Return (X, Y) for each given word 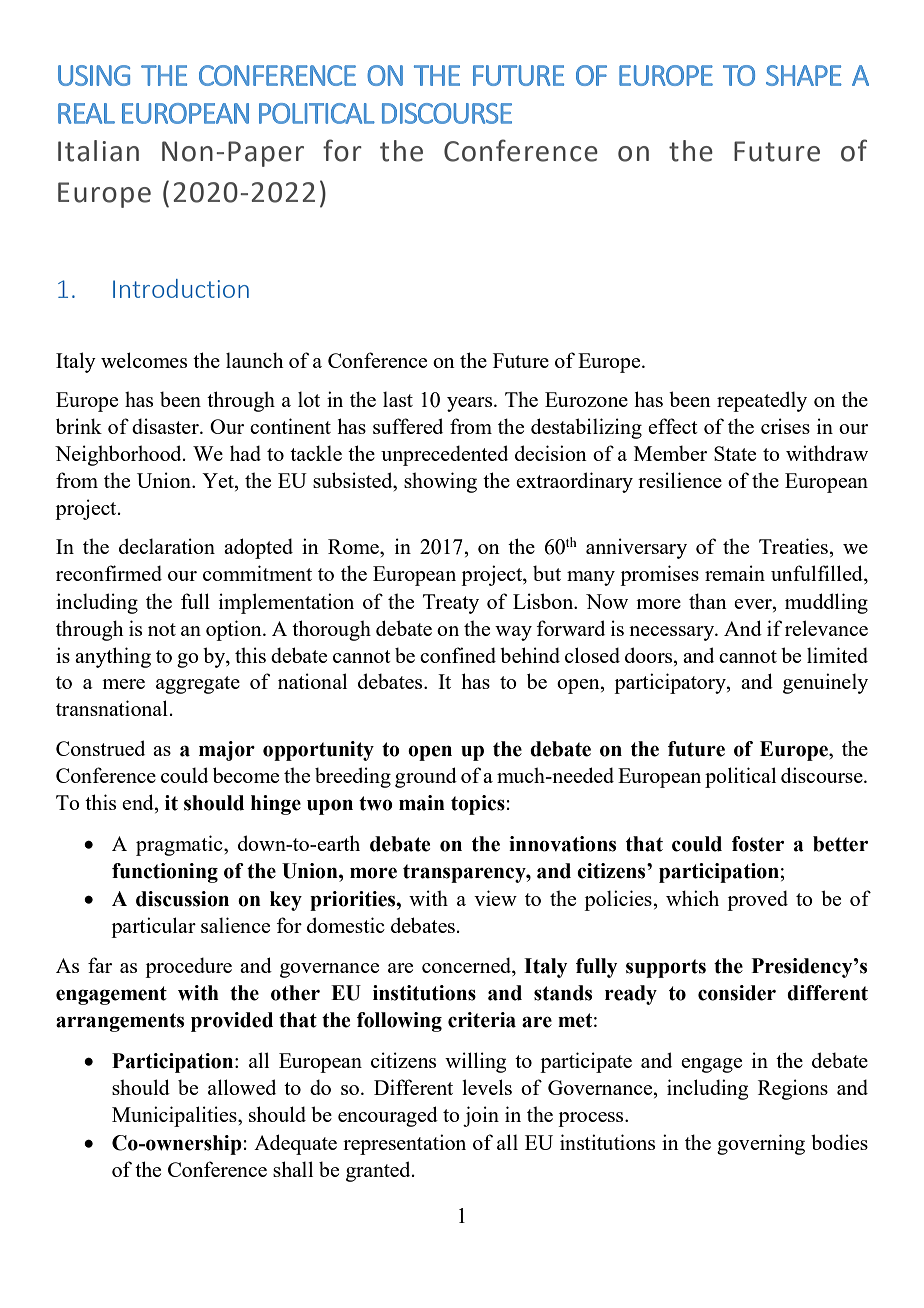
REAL (86, 113)
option (235, 630)
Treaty (451, 604)
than (708, 601)
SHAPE (804, 75)
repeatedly (762, 401)
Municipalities (175, 1116)
